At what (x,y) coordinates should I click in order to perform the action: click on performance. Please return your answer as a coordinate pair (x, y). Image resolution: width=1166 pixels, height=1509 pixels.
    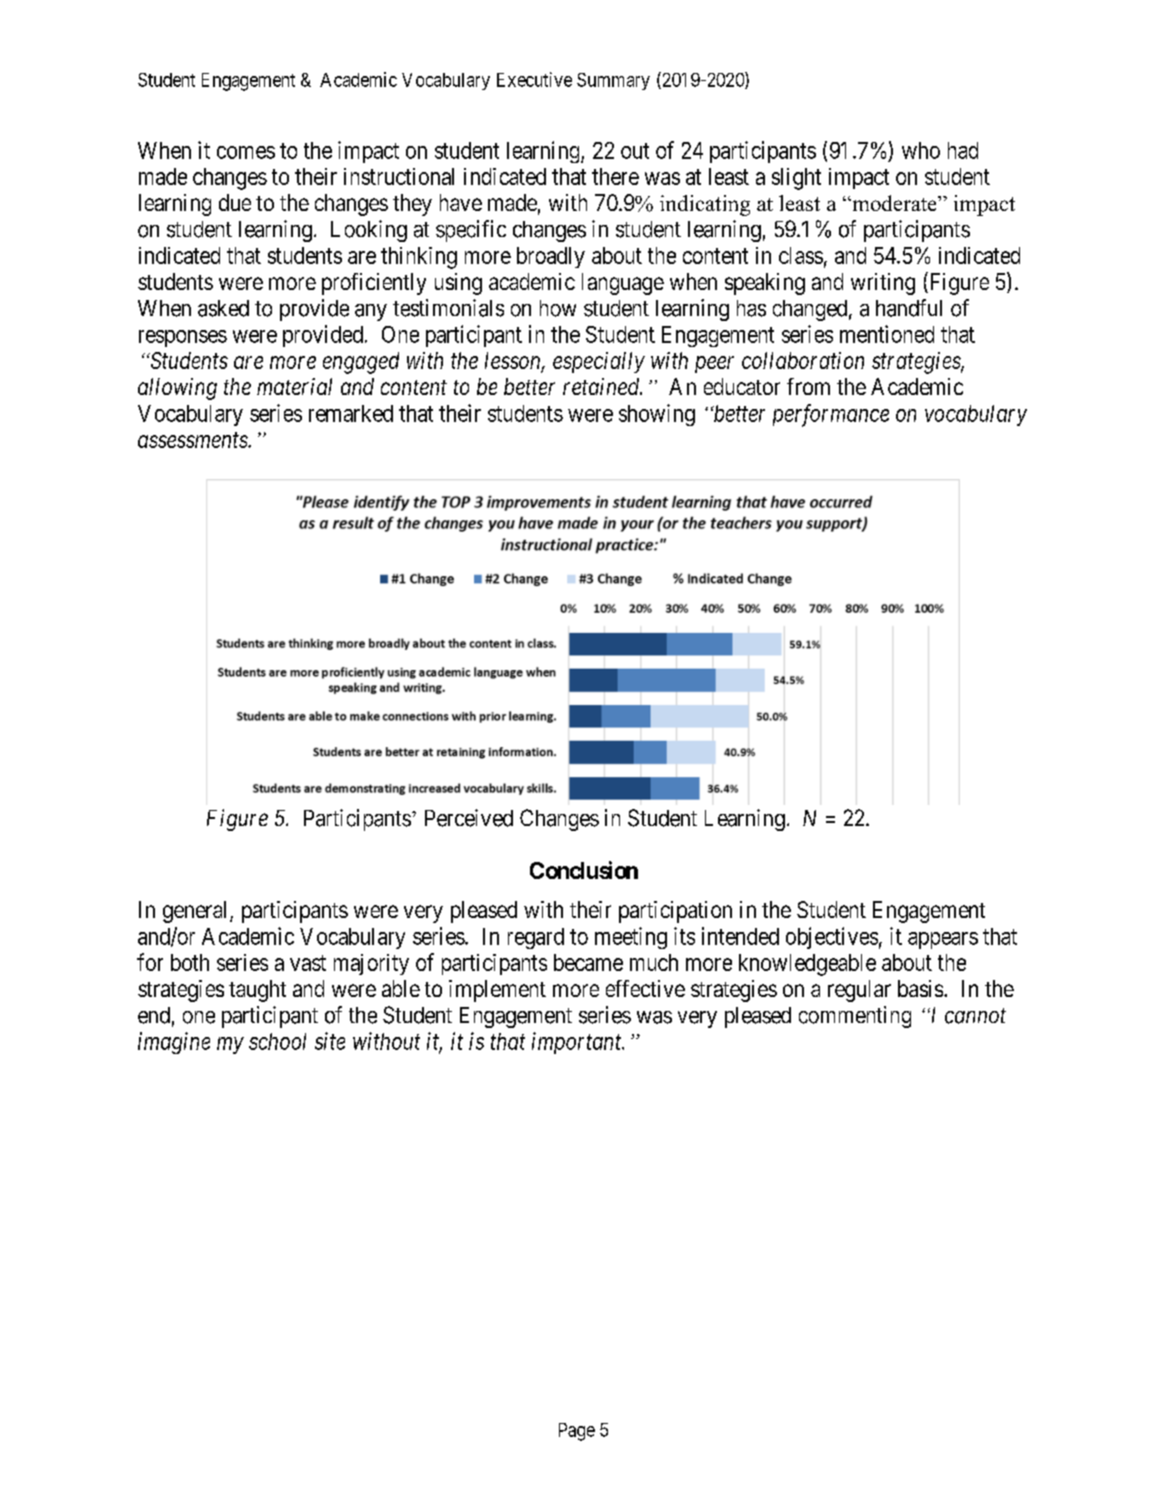
    Looking at the image, I should click on (831, 415).
